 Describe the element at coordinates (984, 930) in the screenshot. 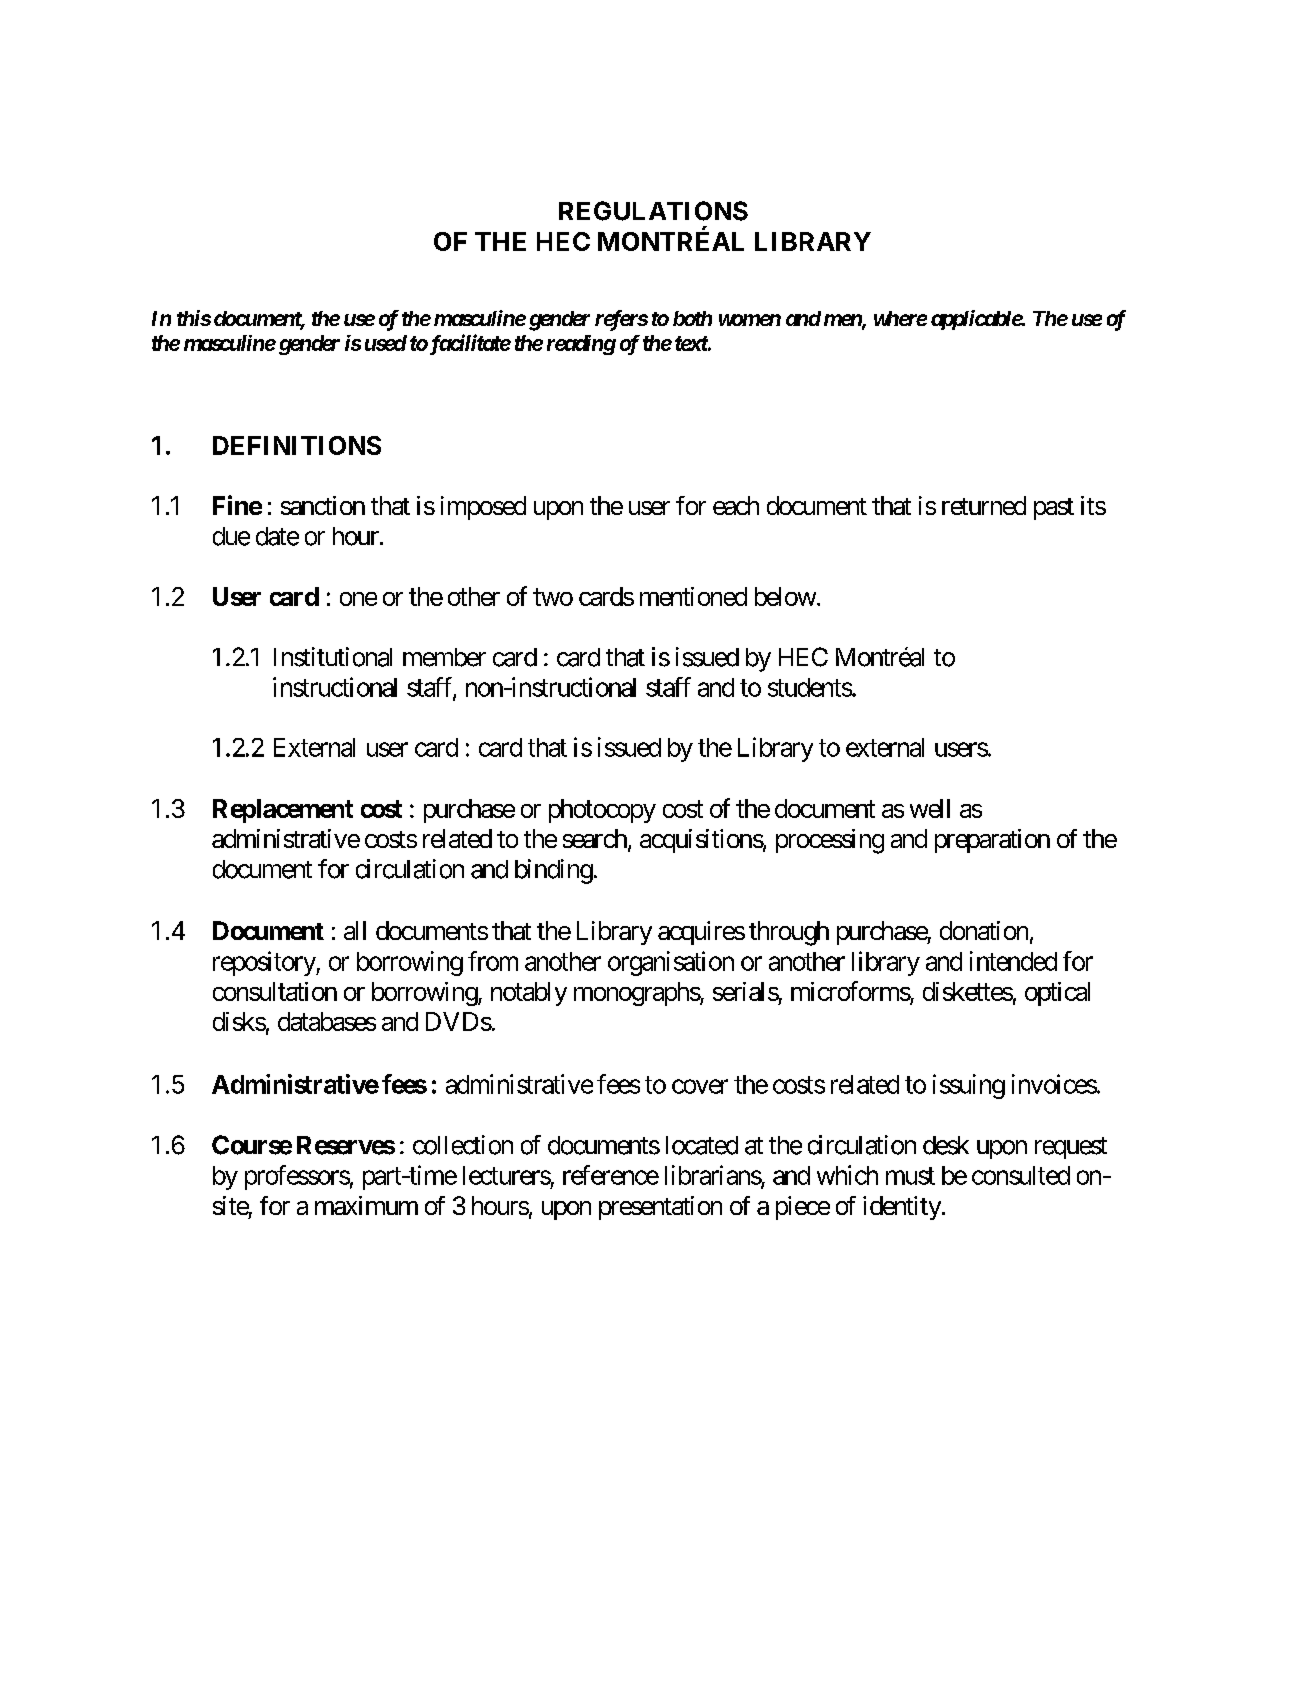

I see `donation` at that location.
